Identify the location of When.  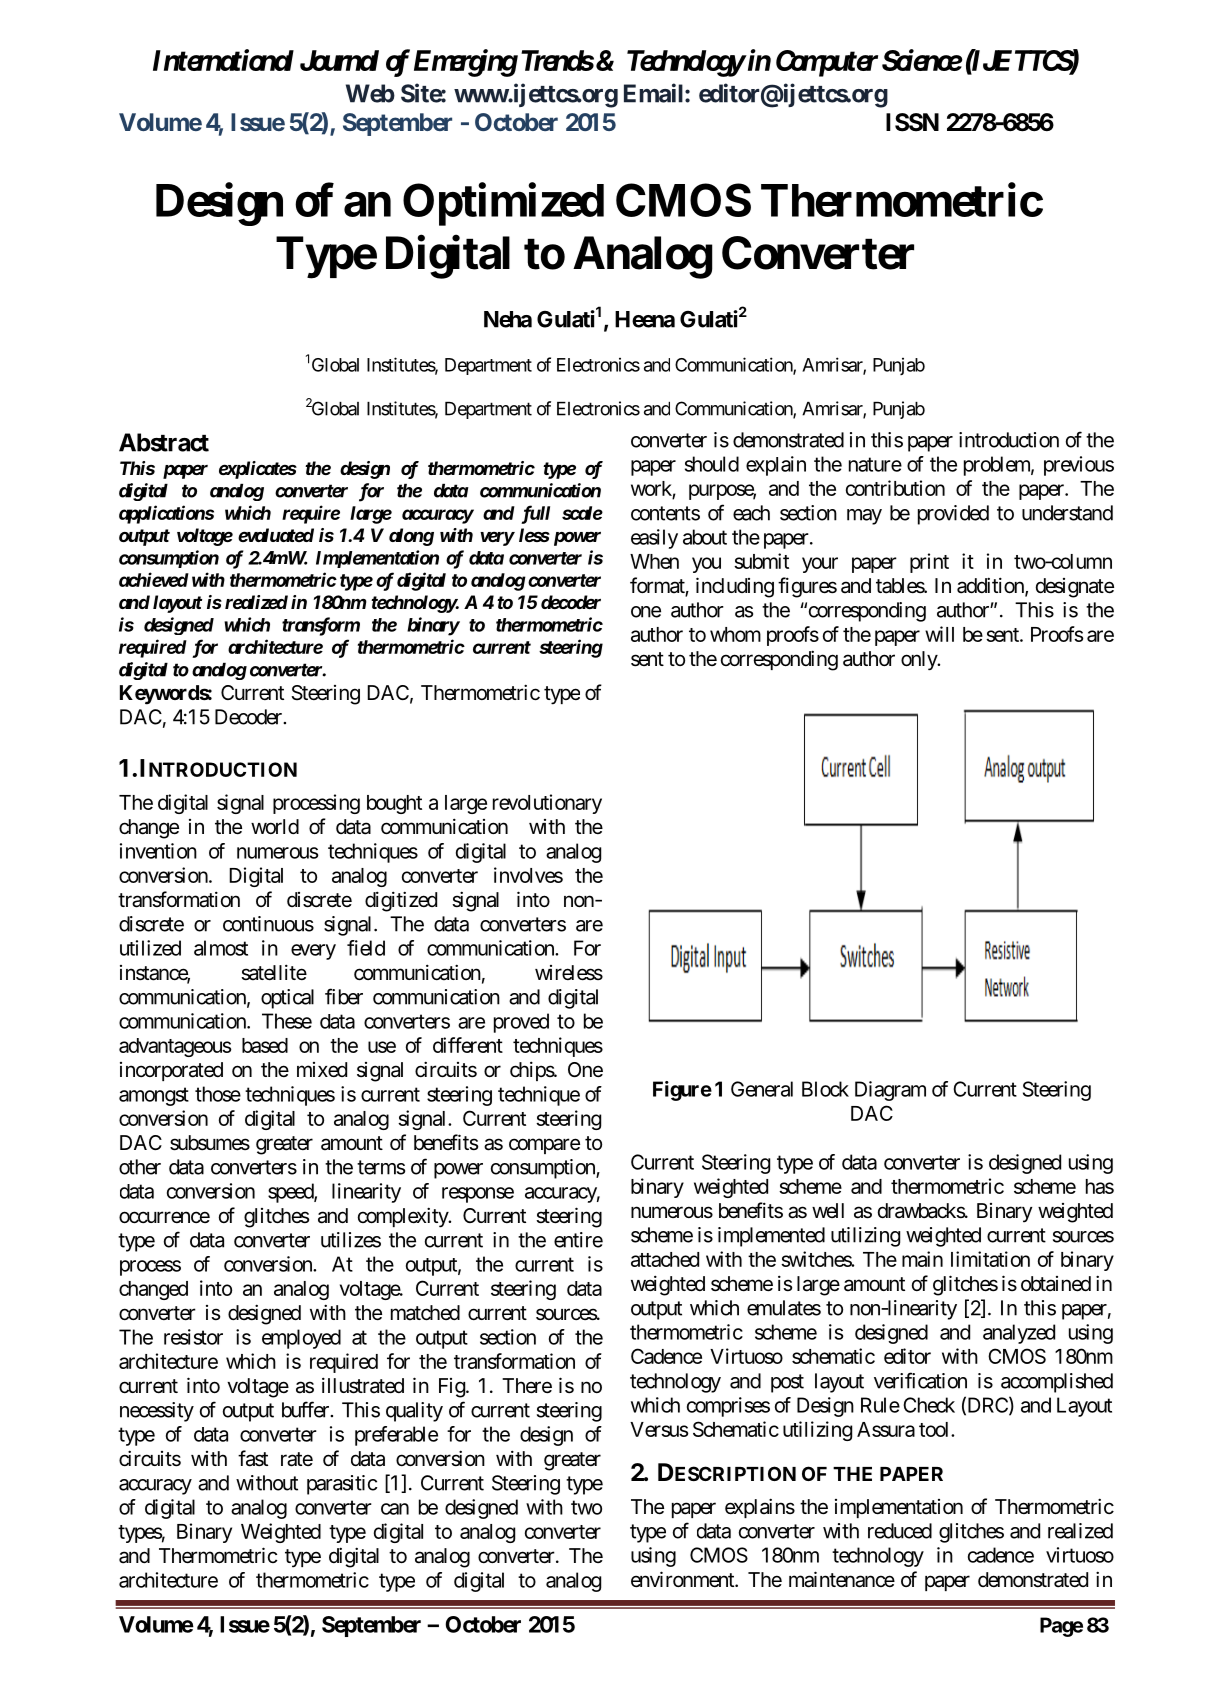
(654, 561).
